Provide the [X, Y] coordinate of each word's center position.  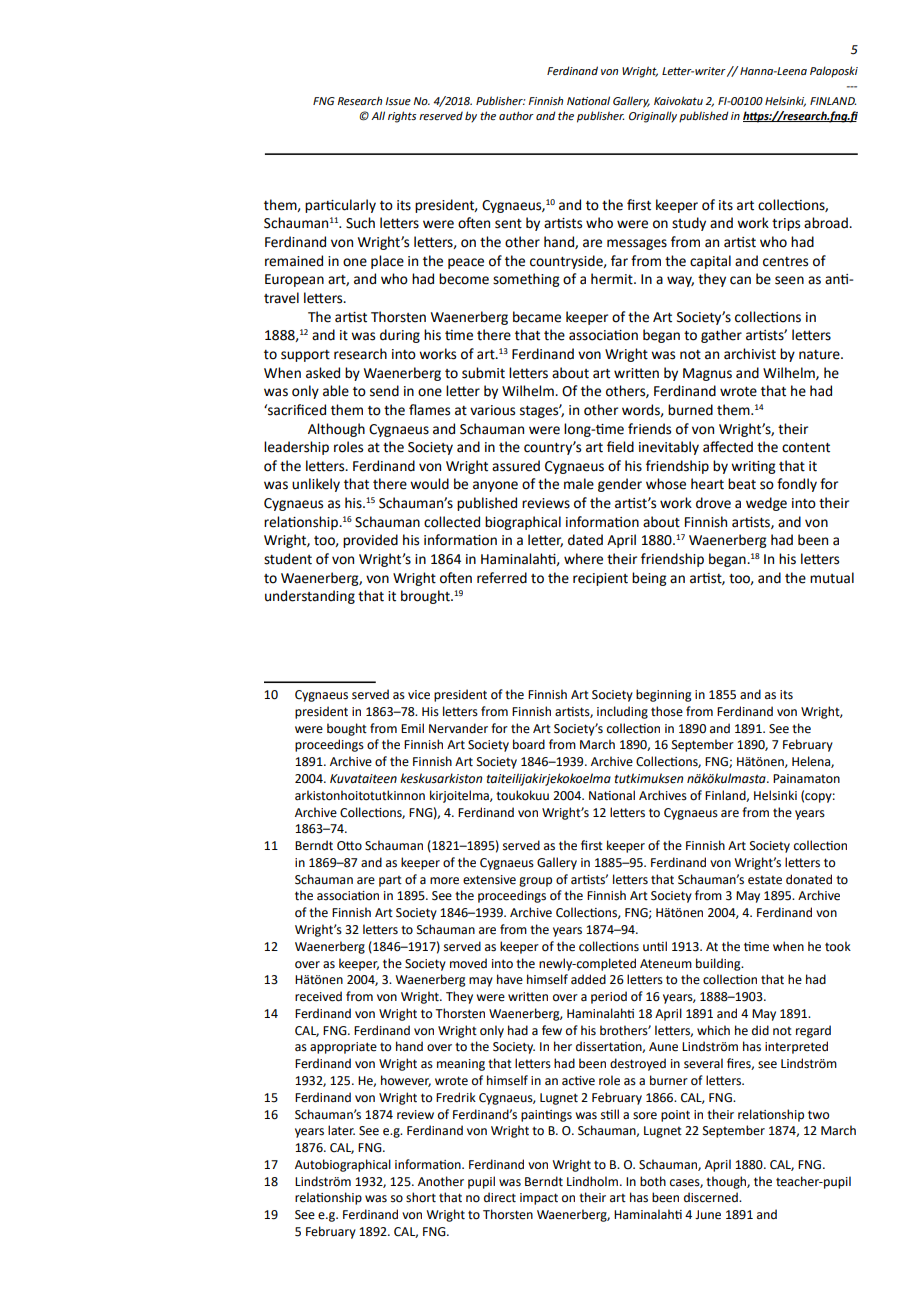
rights [402, 117]
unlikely [316, 485]
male [579, 484]
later [341, 1130]
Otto [349, 846]
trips [786, 224]
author [516, 115]
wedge [766, 504]
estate [765, 880]
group [535, 882]
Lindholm [592, 1181]
